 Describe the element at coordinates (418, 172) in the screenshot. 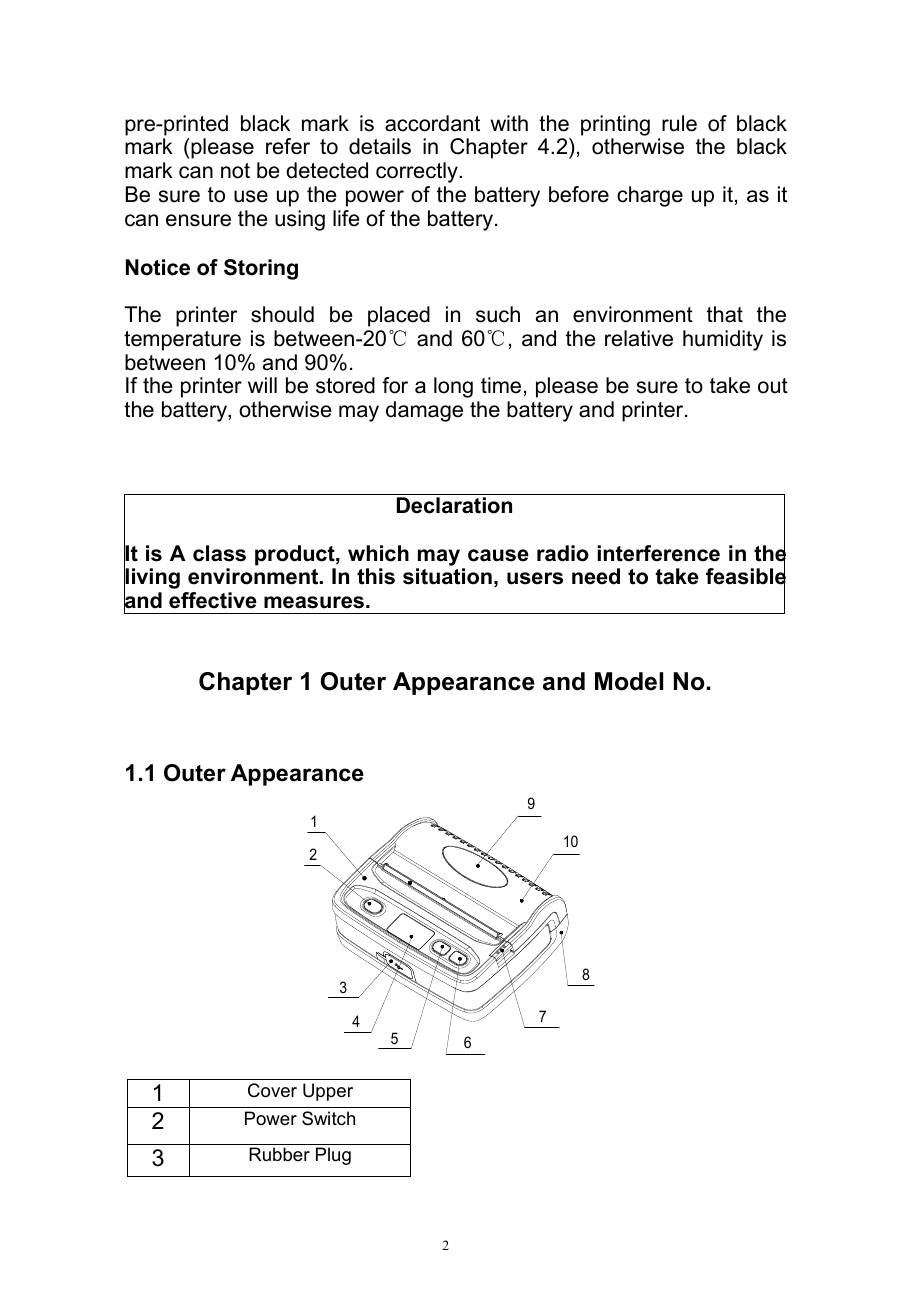

I see `correctly` at that location.
